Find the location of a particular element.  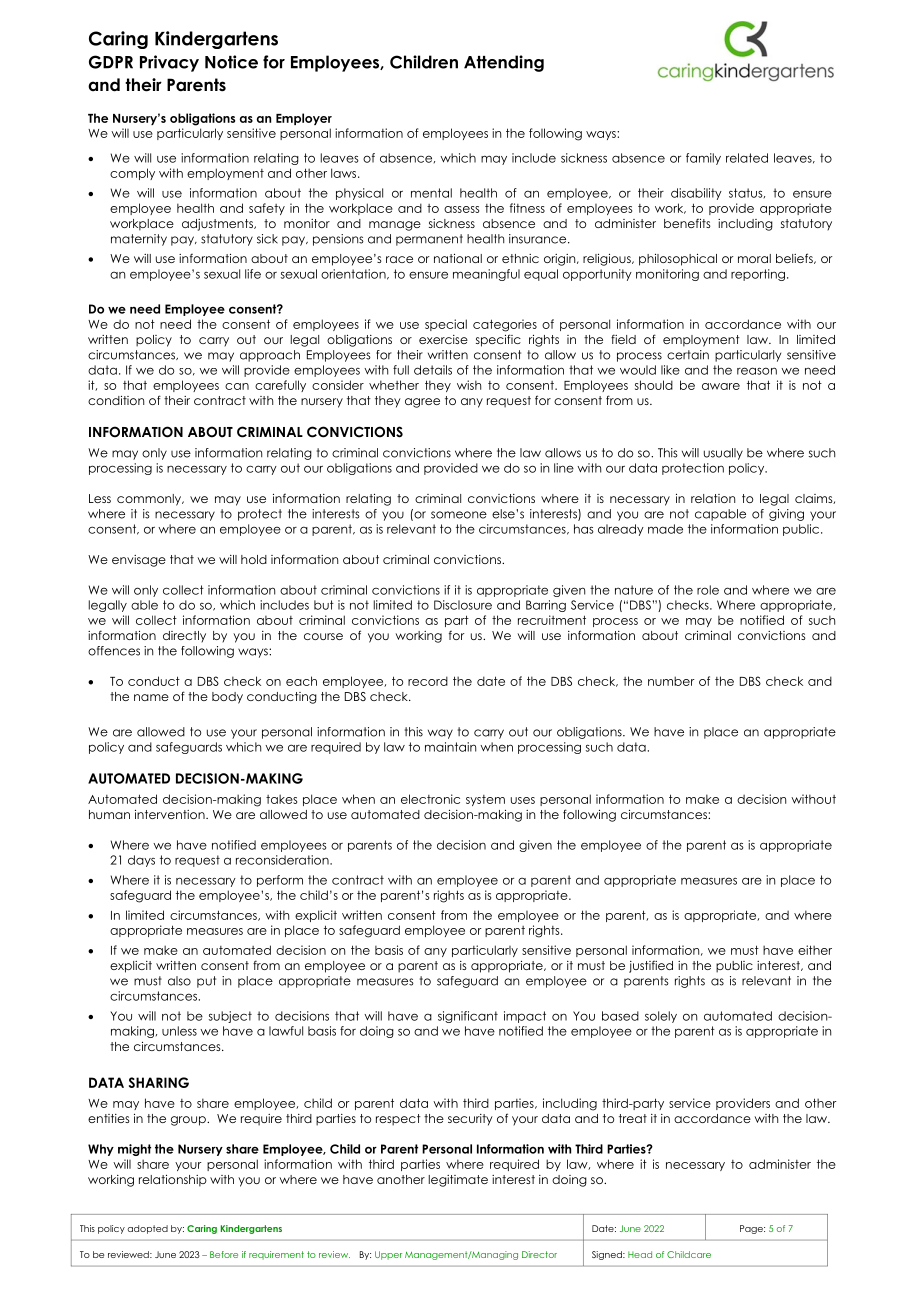

Head is located at coordinates (640, 1254).
